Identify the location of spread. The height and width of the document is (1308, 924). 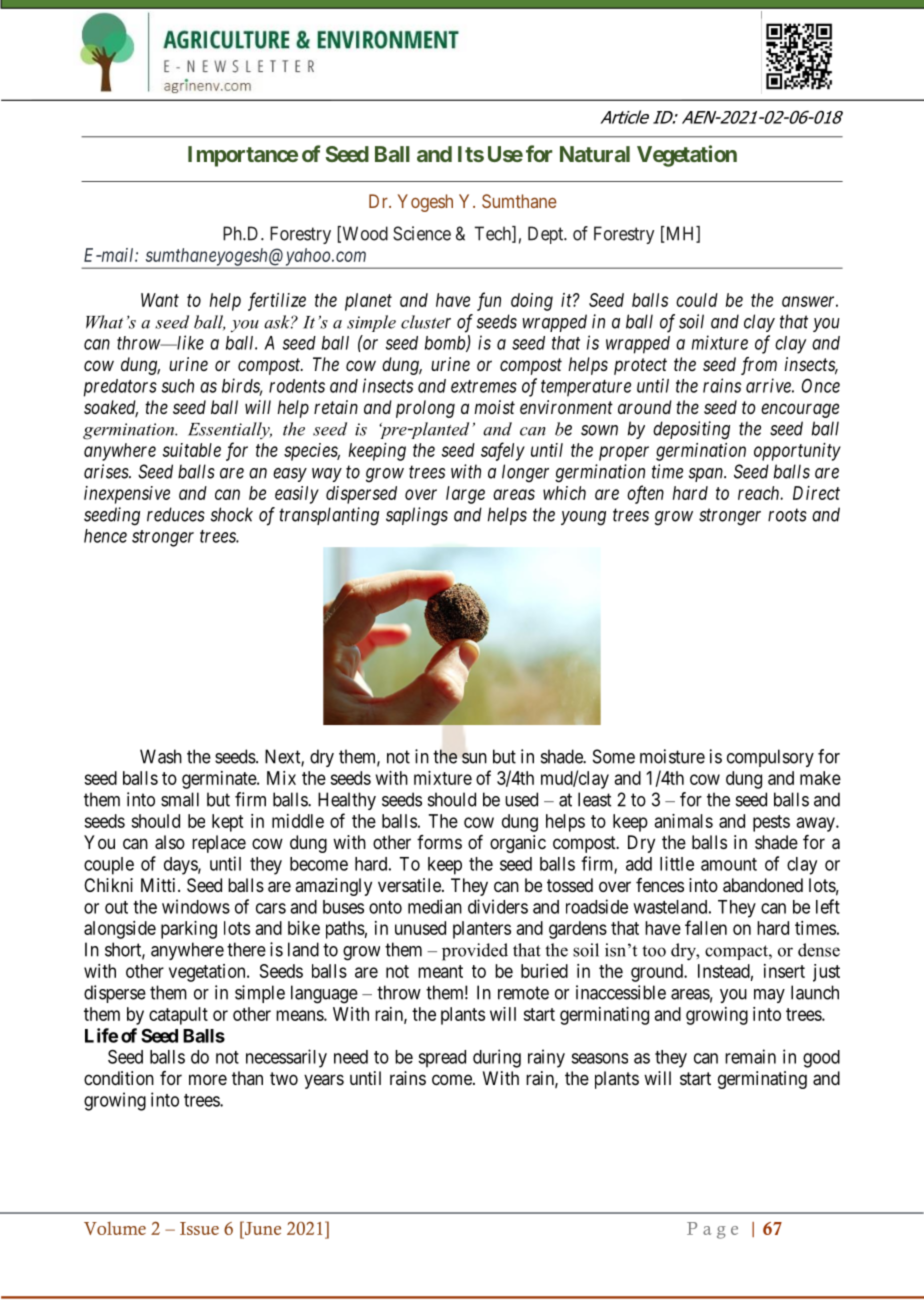
(442, 1059).
